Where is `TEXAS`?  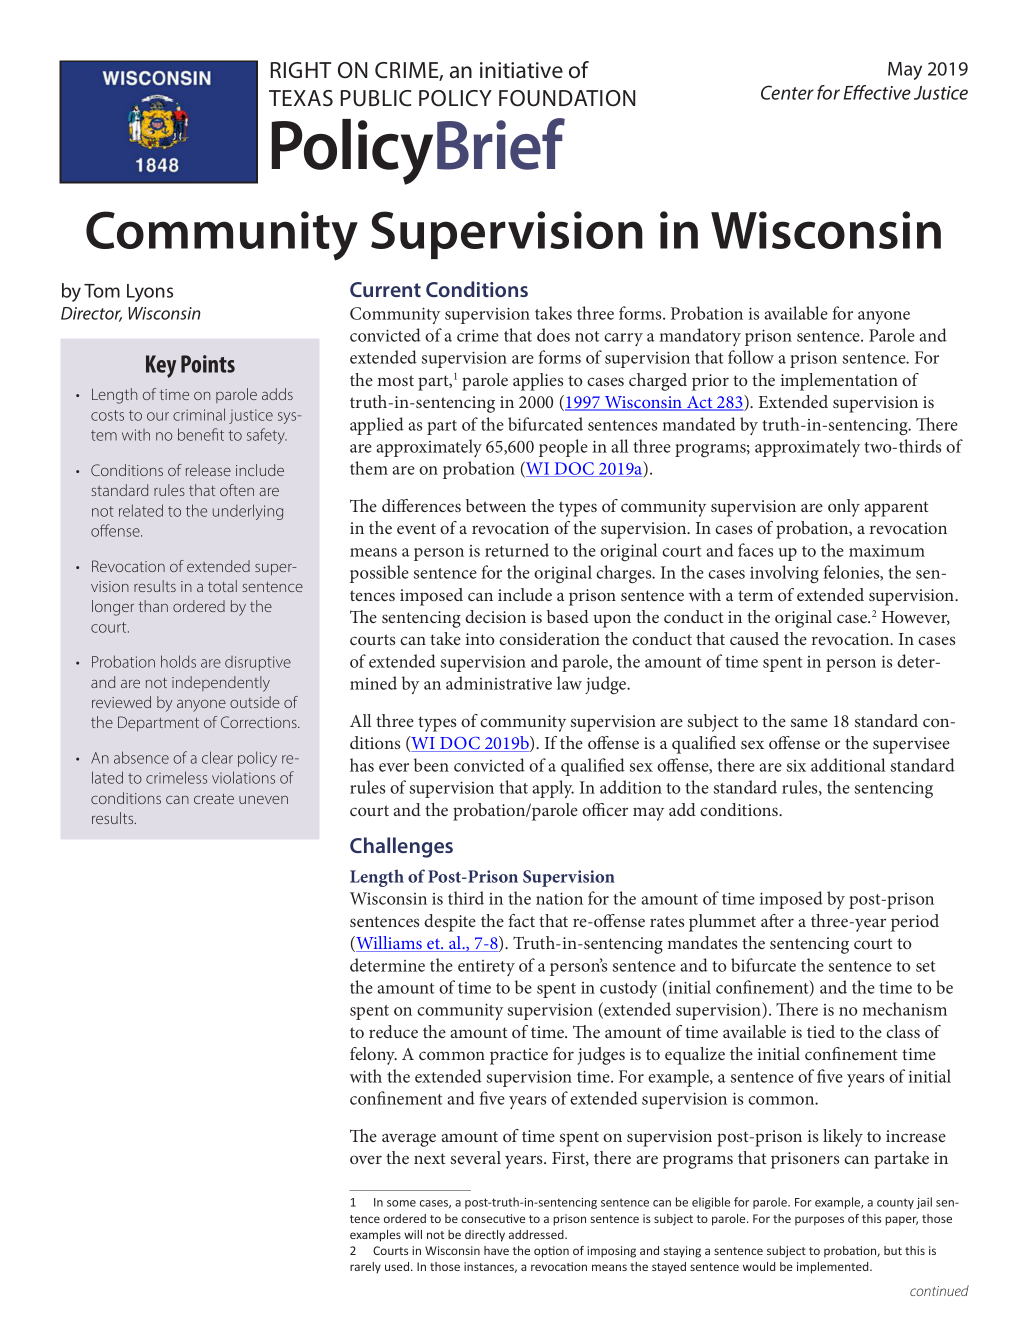 TEXAS is located at coordinates (301, 98).
